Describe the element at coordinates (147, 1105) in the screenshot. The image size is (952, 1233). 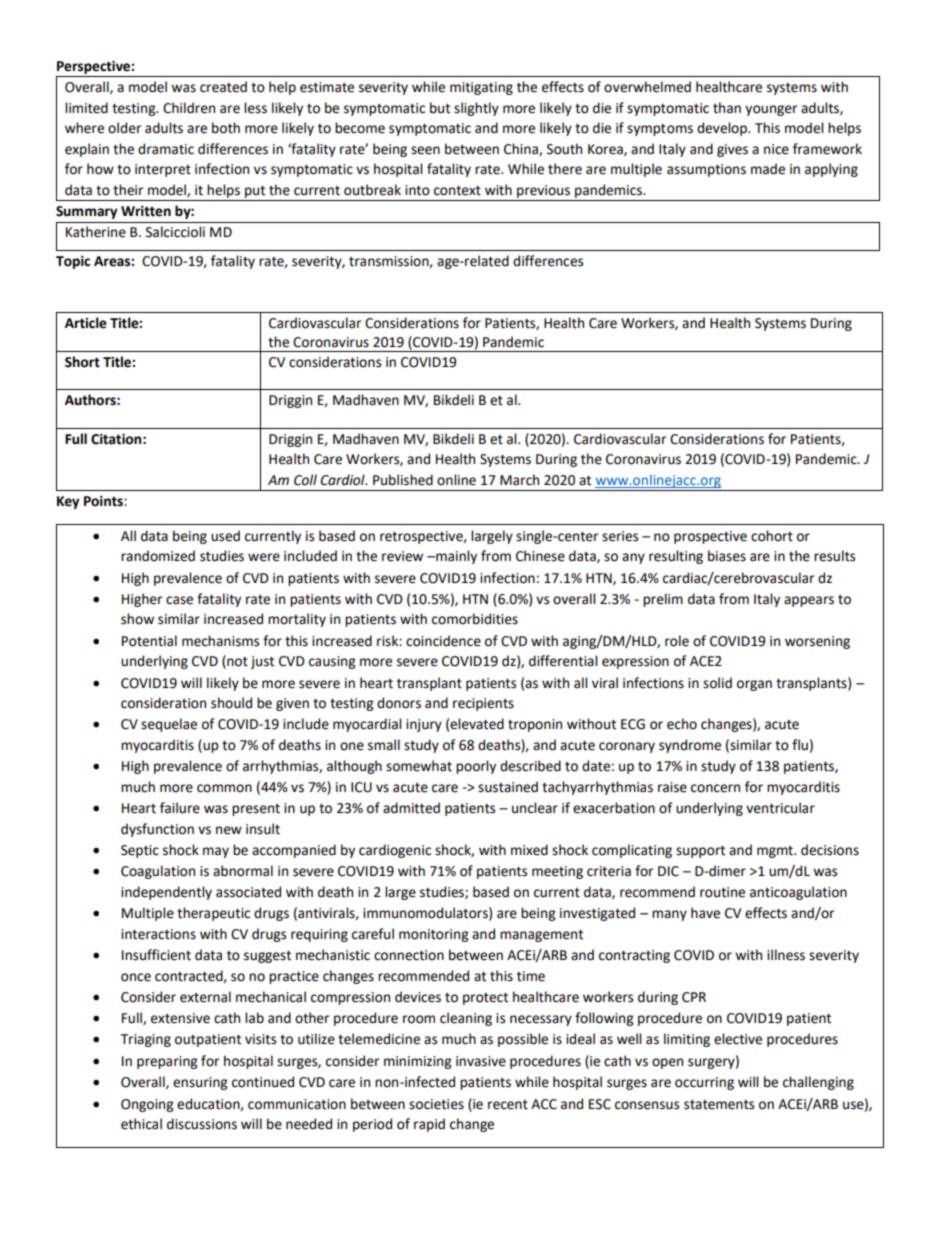
I see `Ongoing` at that location.
